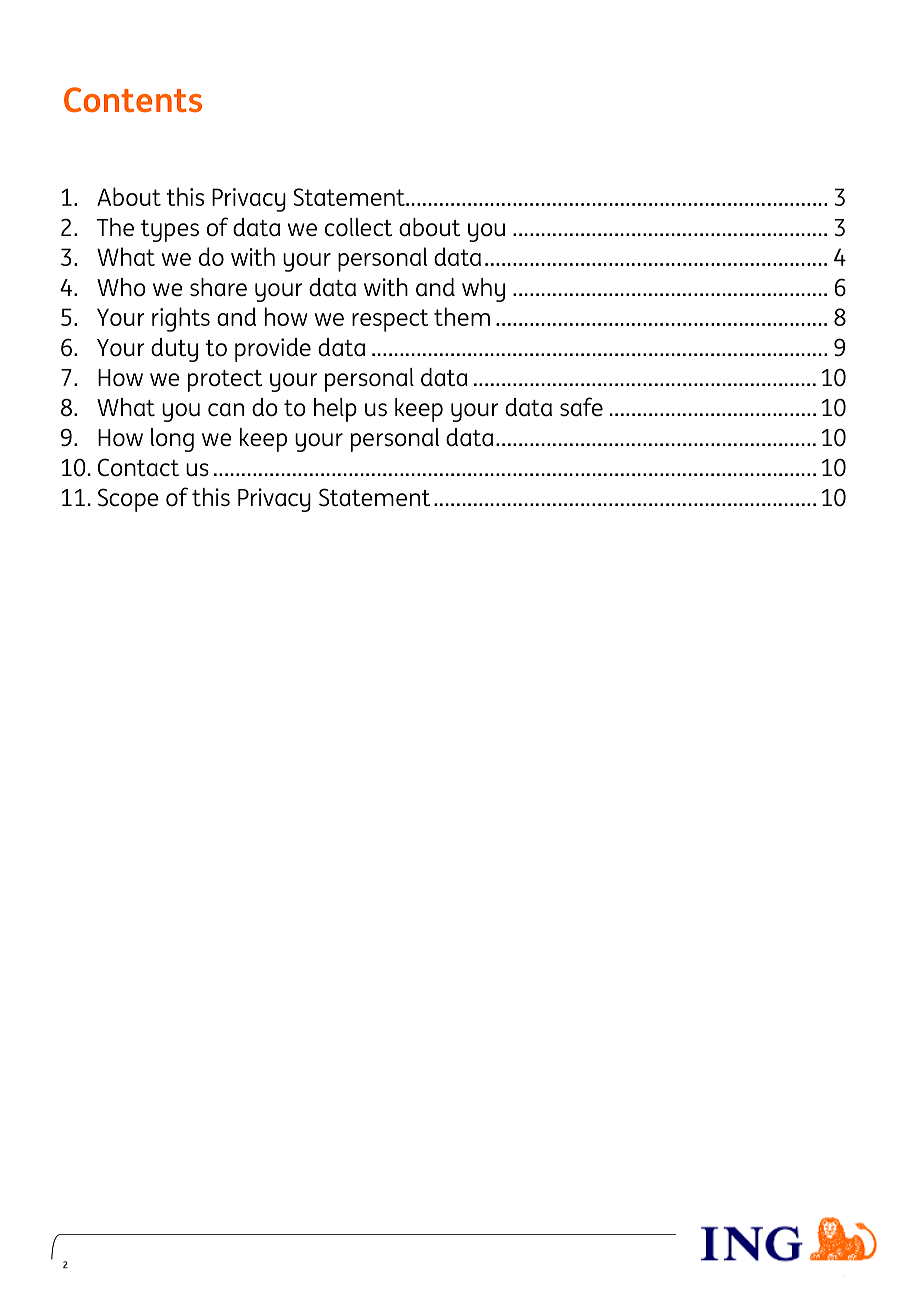 The height and width of the page is (1316, 911). I want to click on why, so click(483, 290).
